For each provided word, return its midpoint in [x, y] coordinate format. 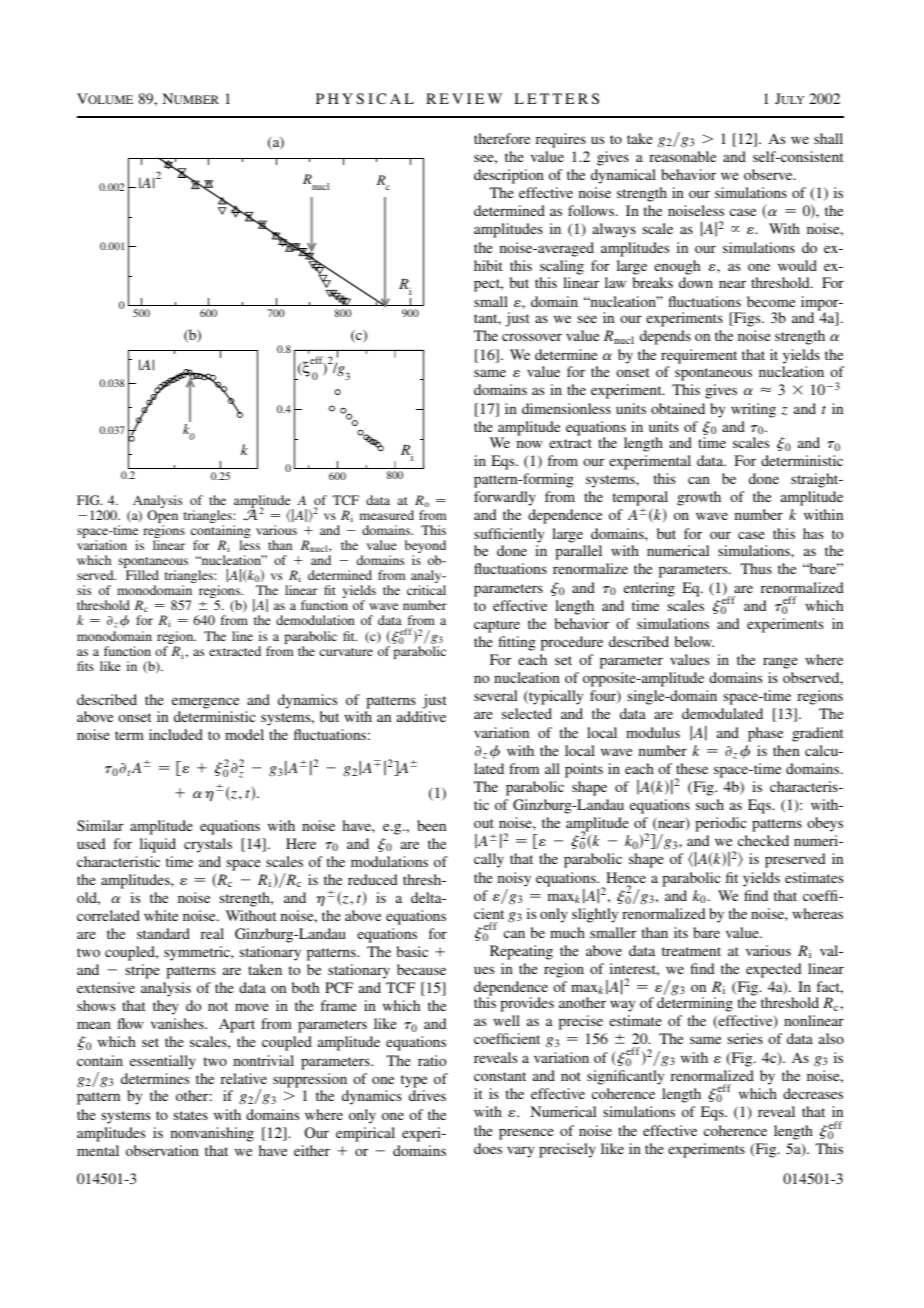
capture [497, 626]
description [509, 176]
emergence [205, 703]
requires [561, 140]
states [191, 1115]
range [780, 663]
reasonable [682, 156]
